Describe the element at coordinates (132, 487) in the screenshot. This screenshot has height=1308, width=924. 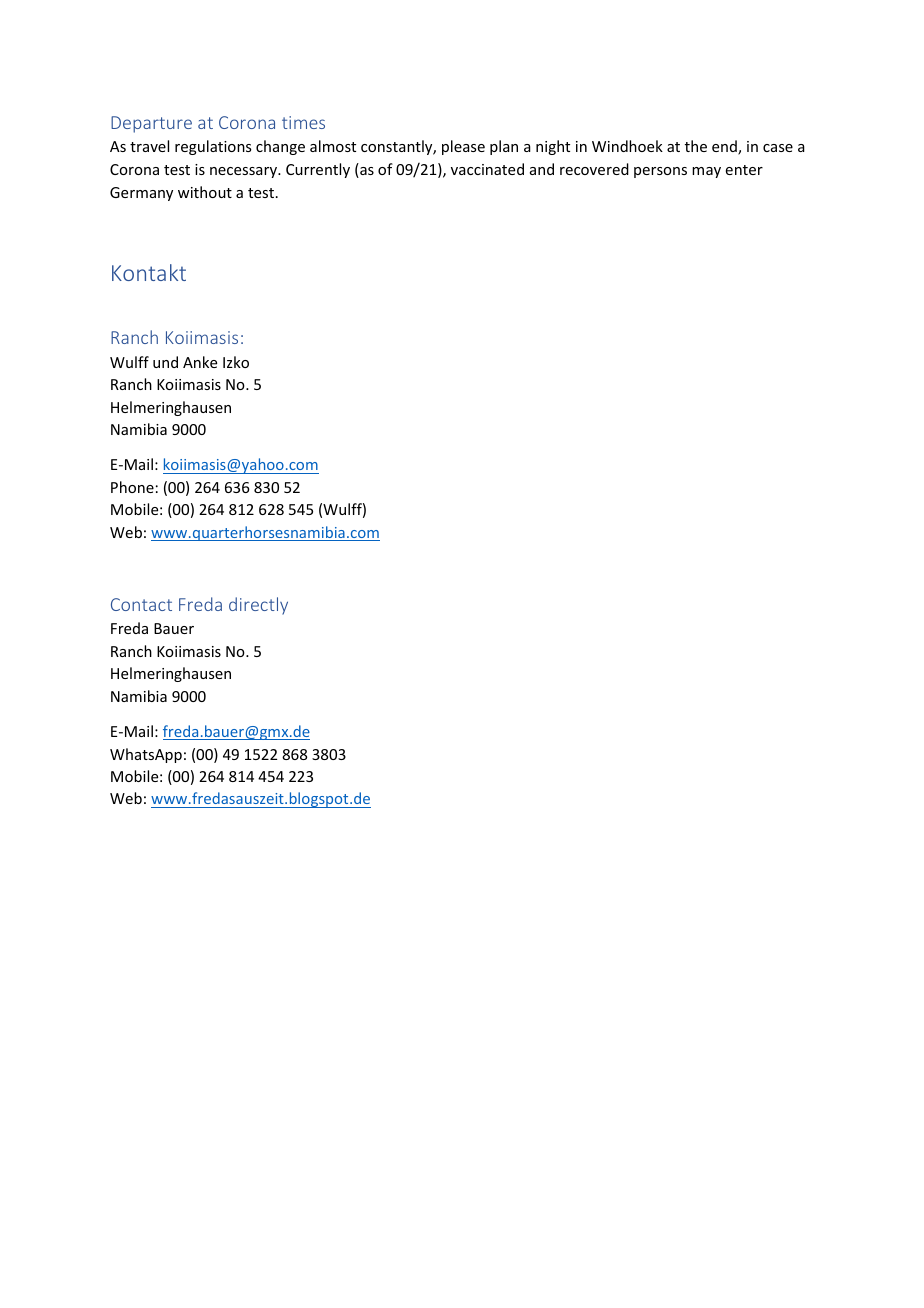
I see `Phone` at that location.
